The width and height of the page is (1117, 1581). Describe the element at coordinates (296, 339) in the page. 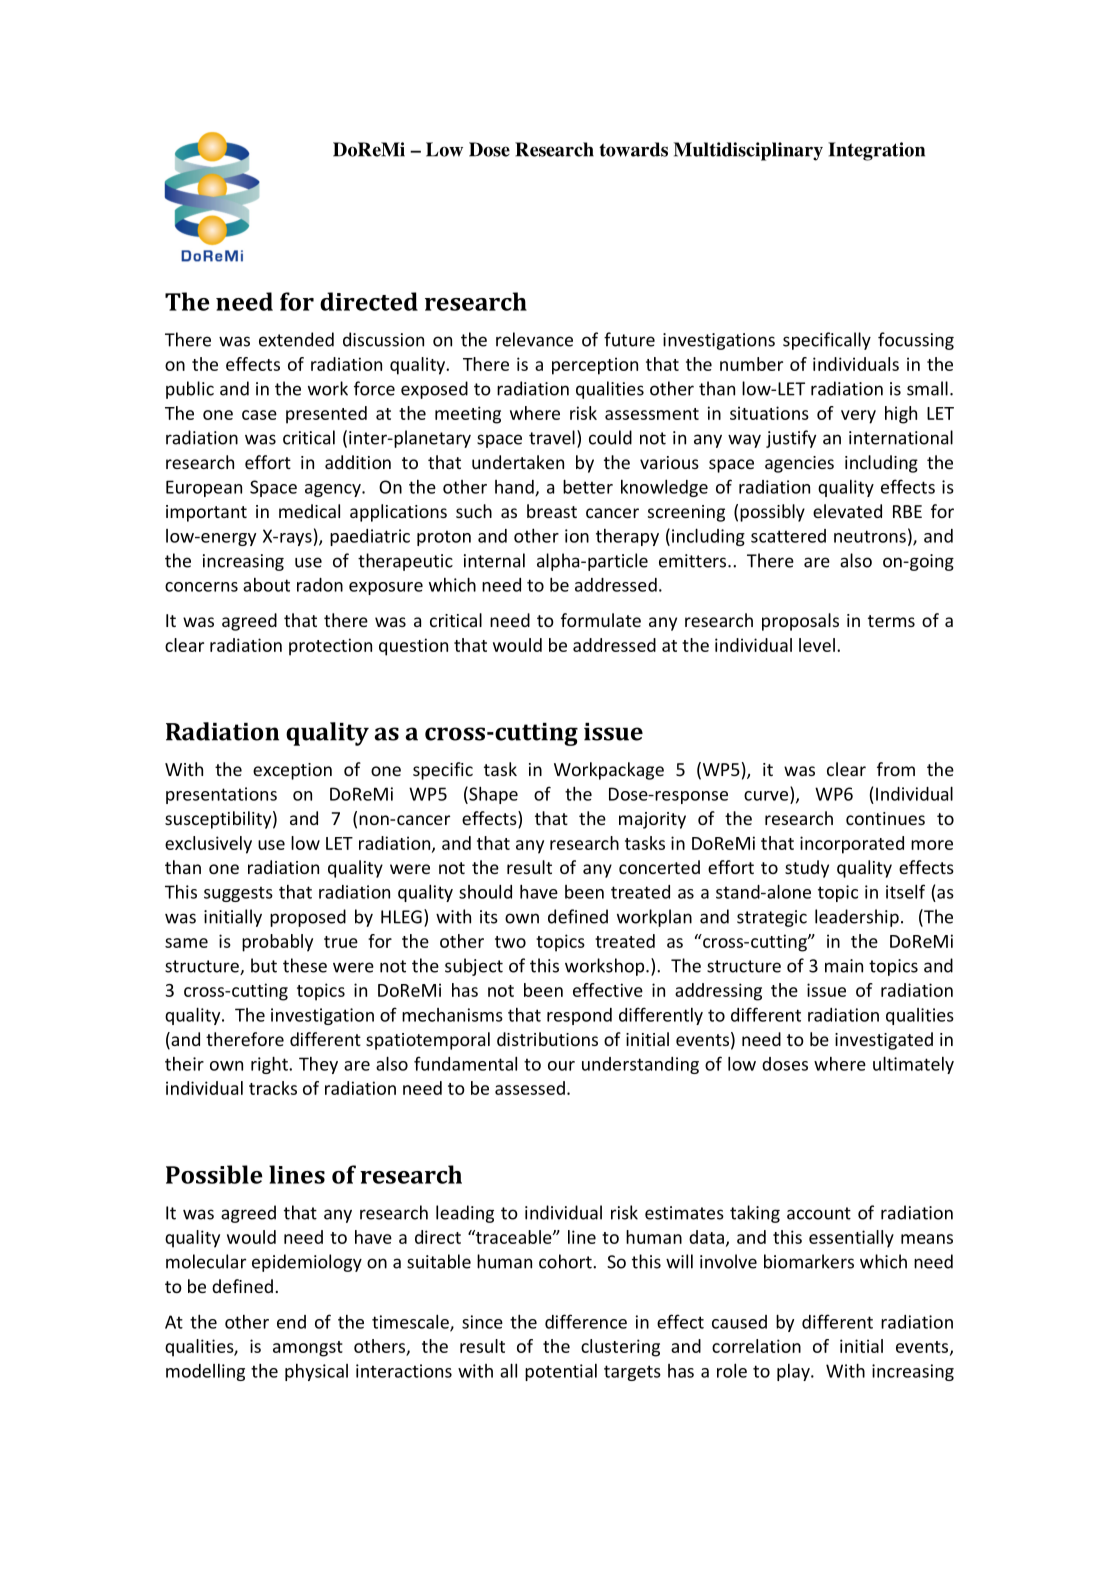

I see `extended` at that location.
